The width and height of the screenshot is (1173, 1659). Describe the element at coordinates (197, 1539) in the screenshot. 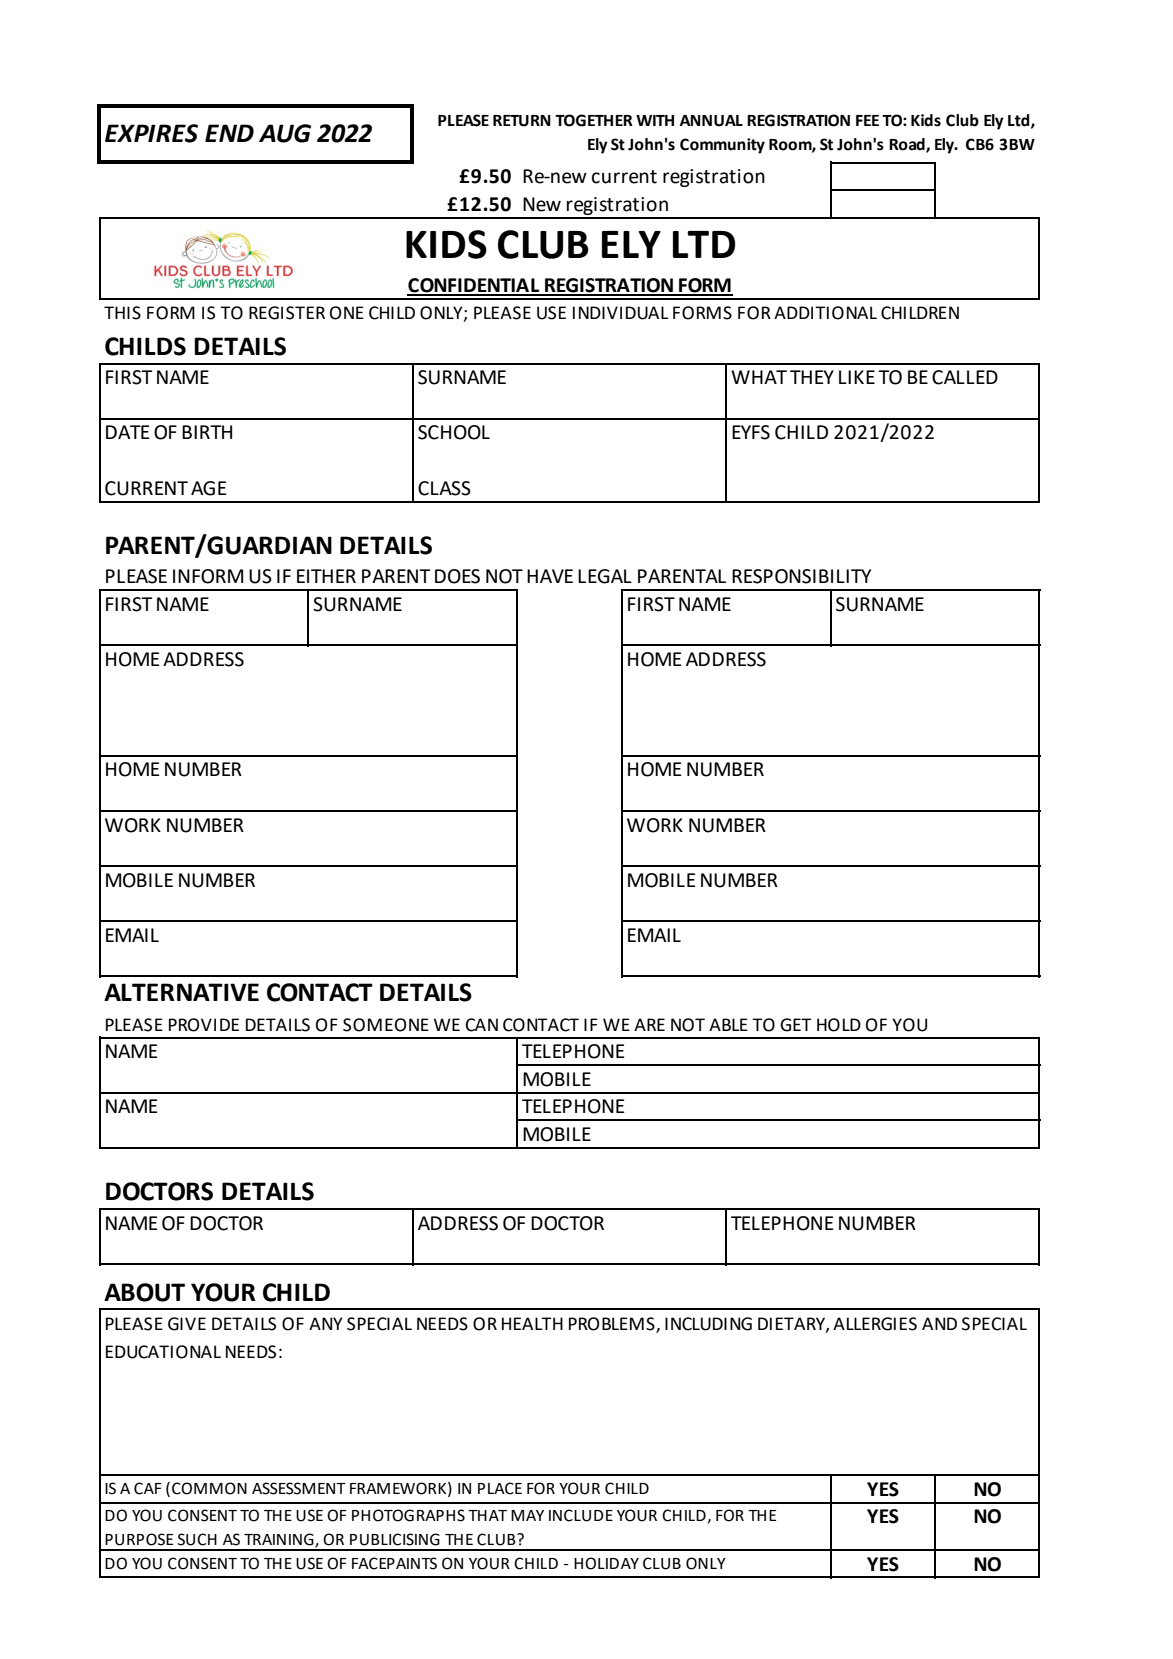

I see `SUCH` at that location.
